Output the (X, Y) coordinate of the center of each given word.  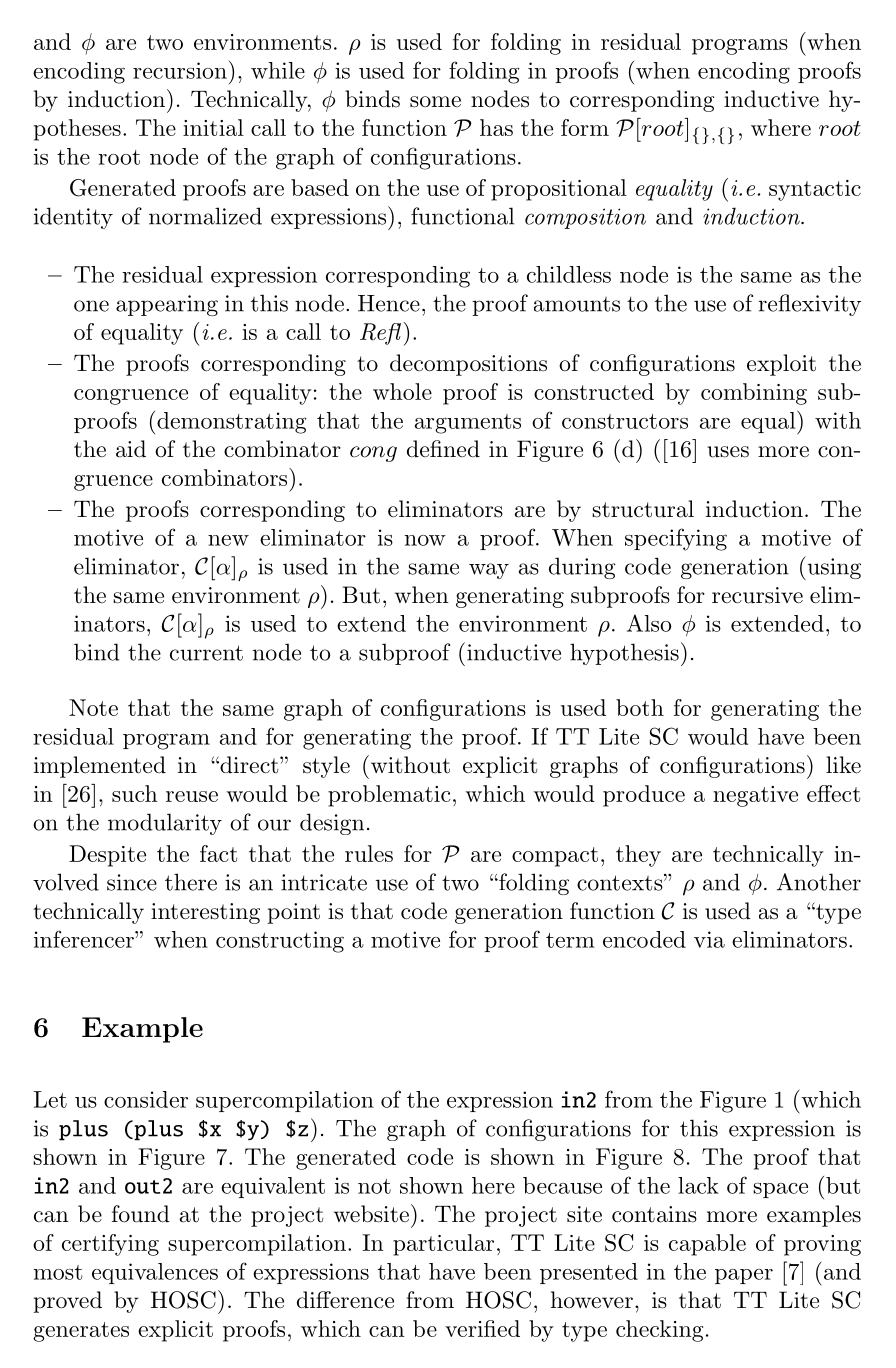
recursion (180, 70)
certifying (110, 1245)
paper (744, 1276)
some (435, 102)
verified (482, 1328)
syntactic (815, 190)
